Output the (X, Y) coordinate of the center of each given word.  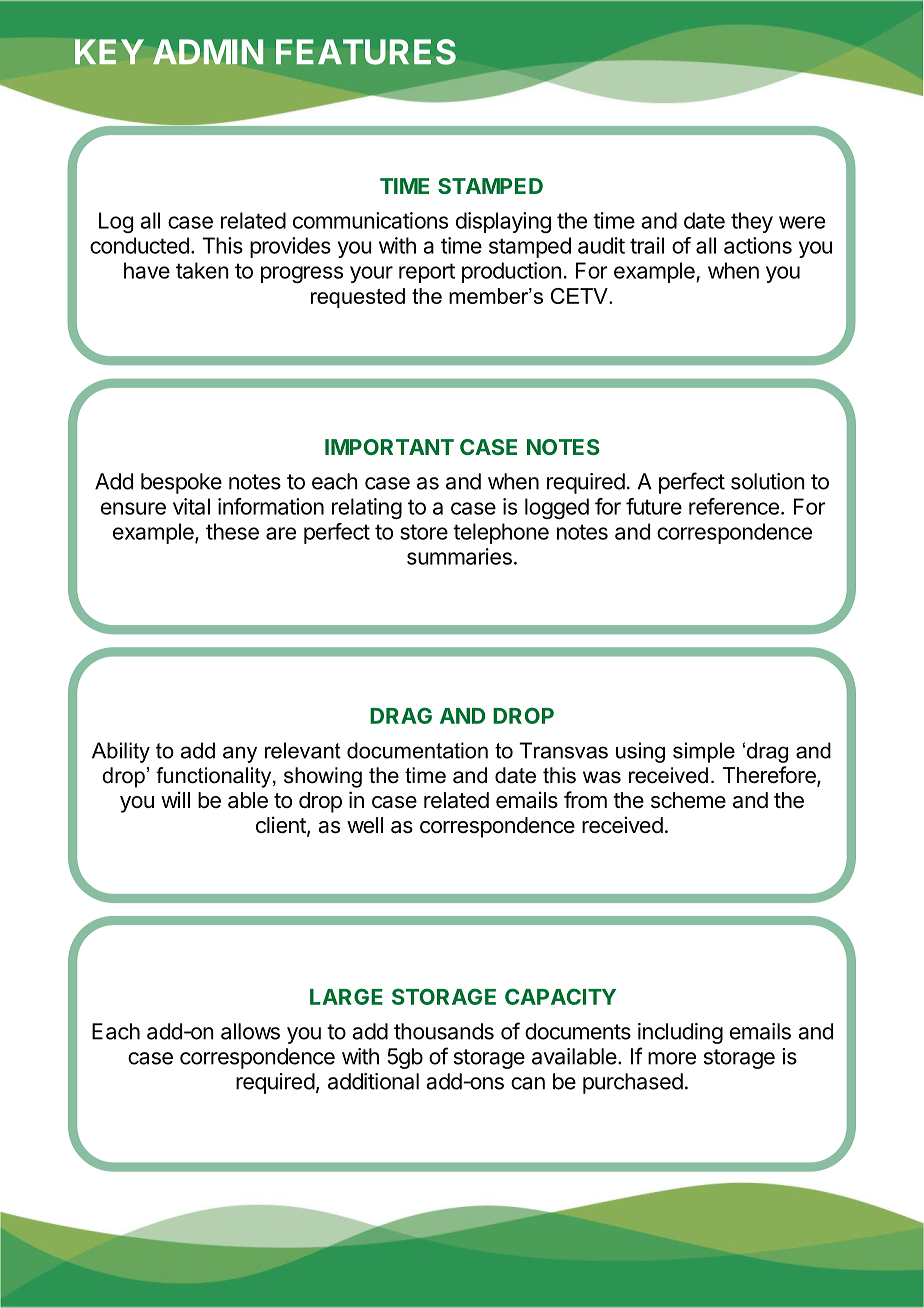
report (427, 273)
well (365, 825)
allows (250, 1031)
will (175, 799)
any (240, 754)
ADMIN (208, 52)
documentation (417, 750)
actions (758, 245)
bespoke (181, 483)
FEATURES (366, 52)
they (752, 222)
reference (734, 506)
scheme (688, 800)
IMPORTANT (389, 447)
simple (704, 752)
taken (202, 270)
